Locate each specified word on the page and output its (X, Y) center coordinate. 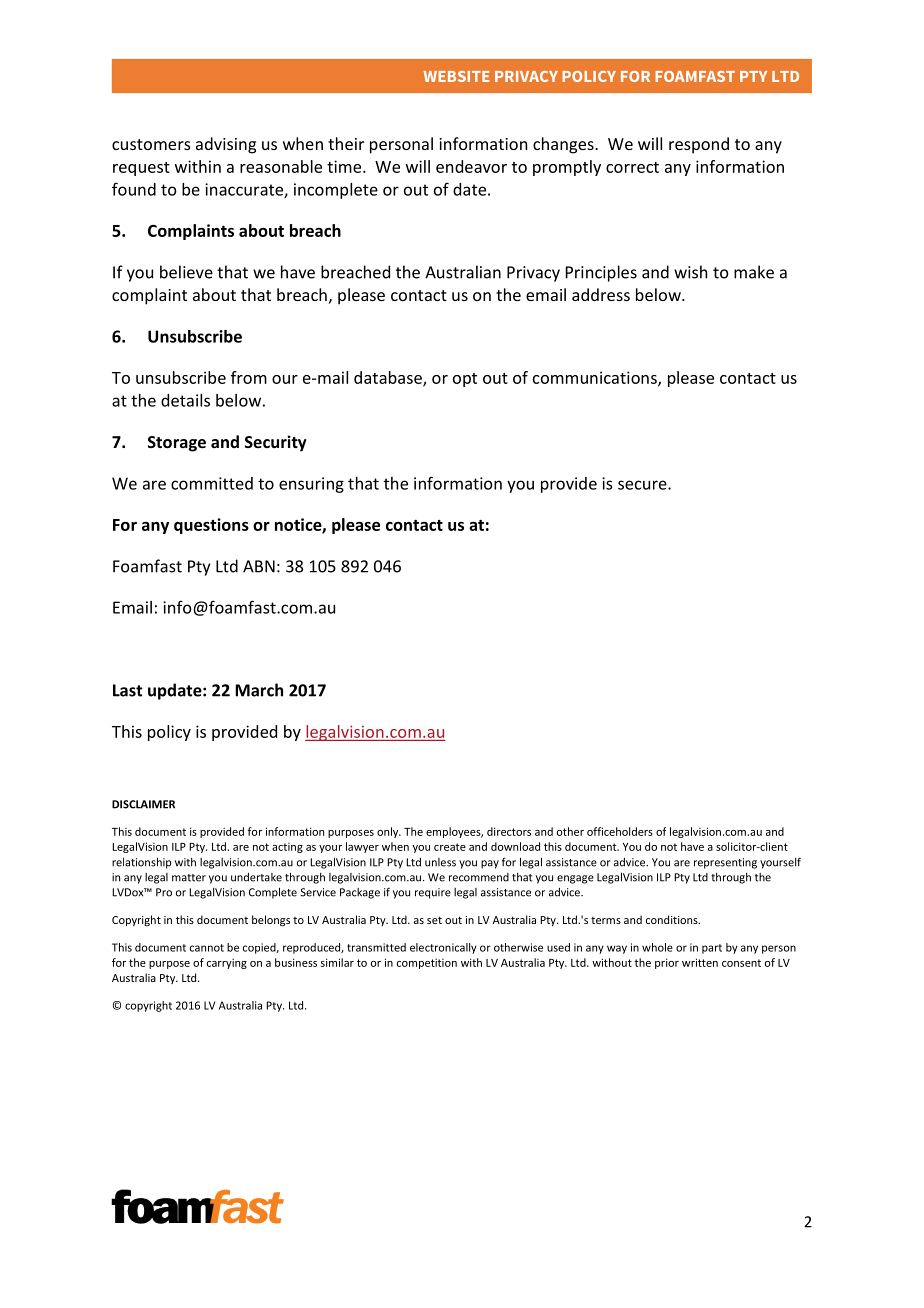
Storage (177, 444)
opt (465, 380)
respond (699, 145)
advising (226, 145)
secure (643, 485)
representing (725, 863)
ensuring (311, 485)
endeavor (471, 166)
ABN (259, 566)
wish (690, 272)
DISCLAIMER (143, 804)
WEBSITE (457, 76)
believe (186, 272)
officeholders (620, 831)
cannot (207, 948)
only (389, 832)
